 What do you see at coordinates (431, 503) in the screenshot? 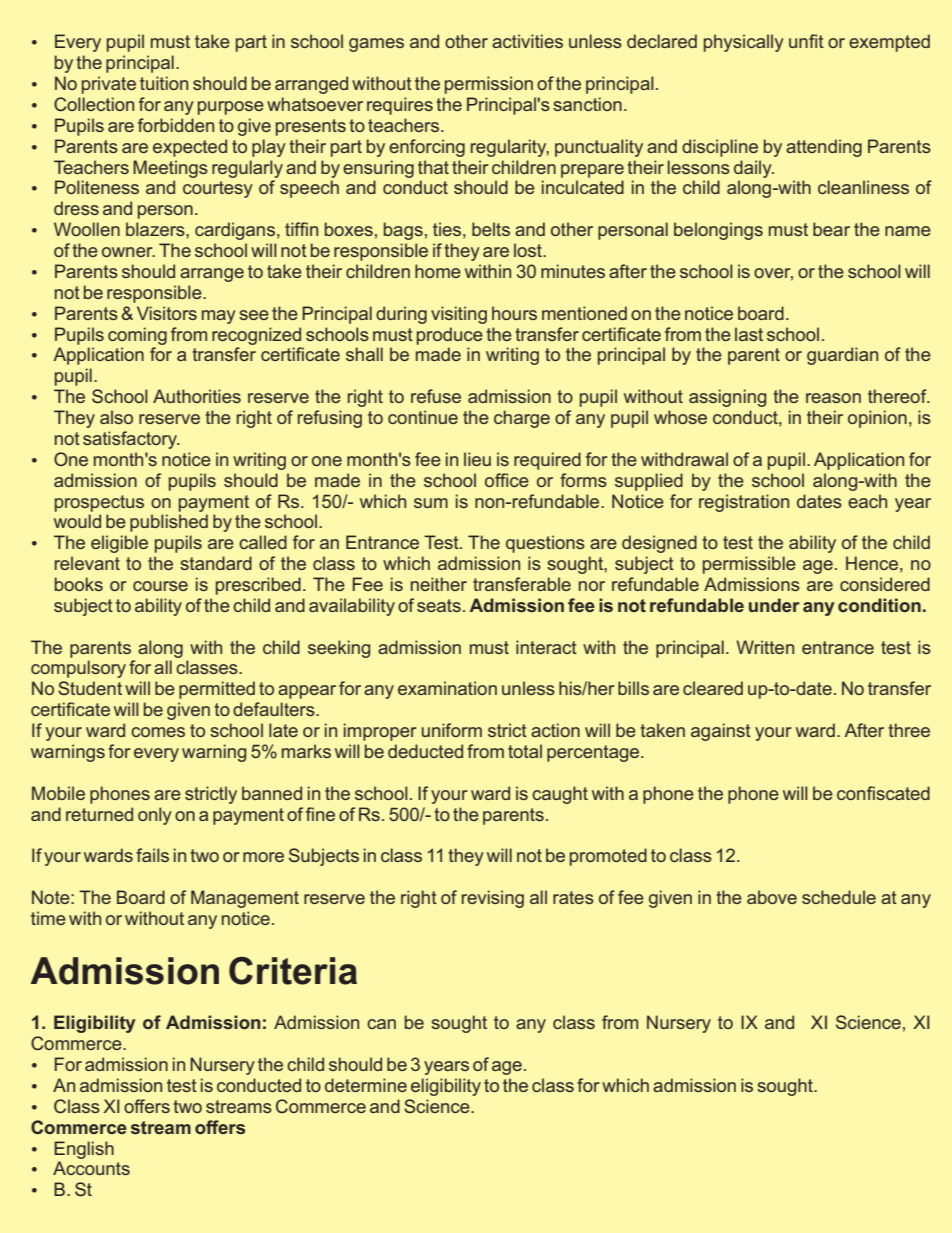
I see `sum` at bounding box center [431, 503].
